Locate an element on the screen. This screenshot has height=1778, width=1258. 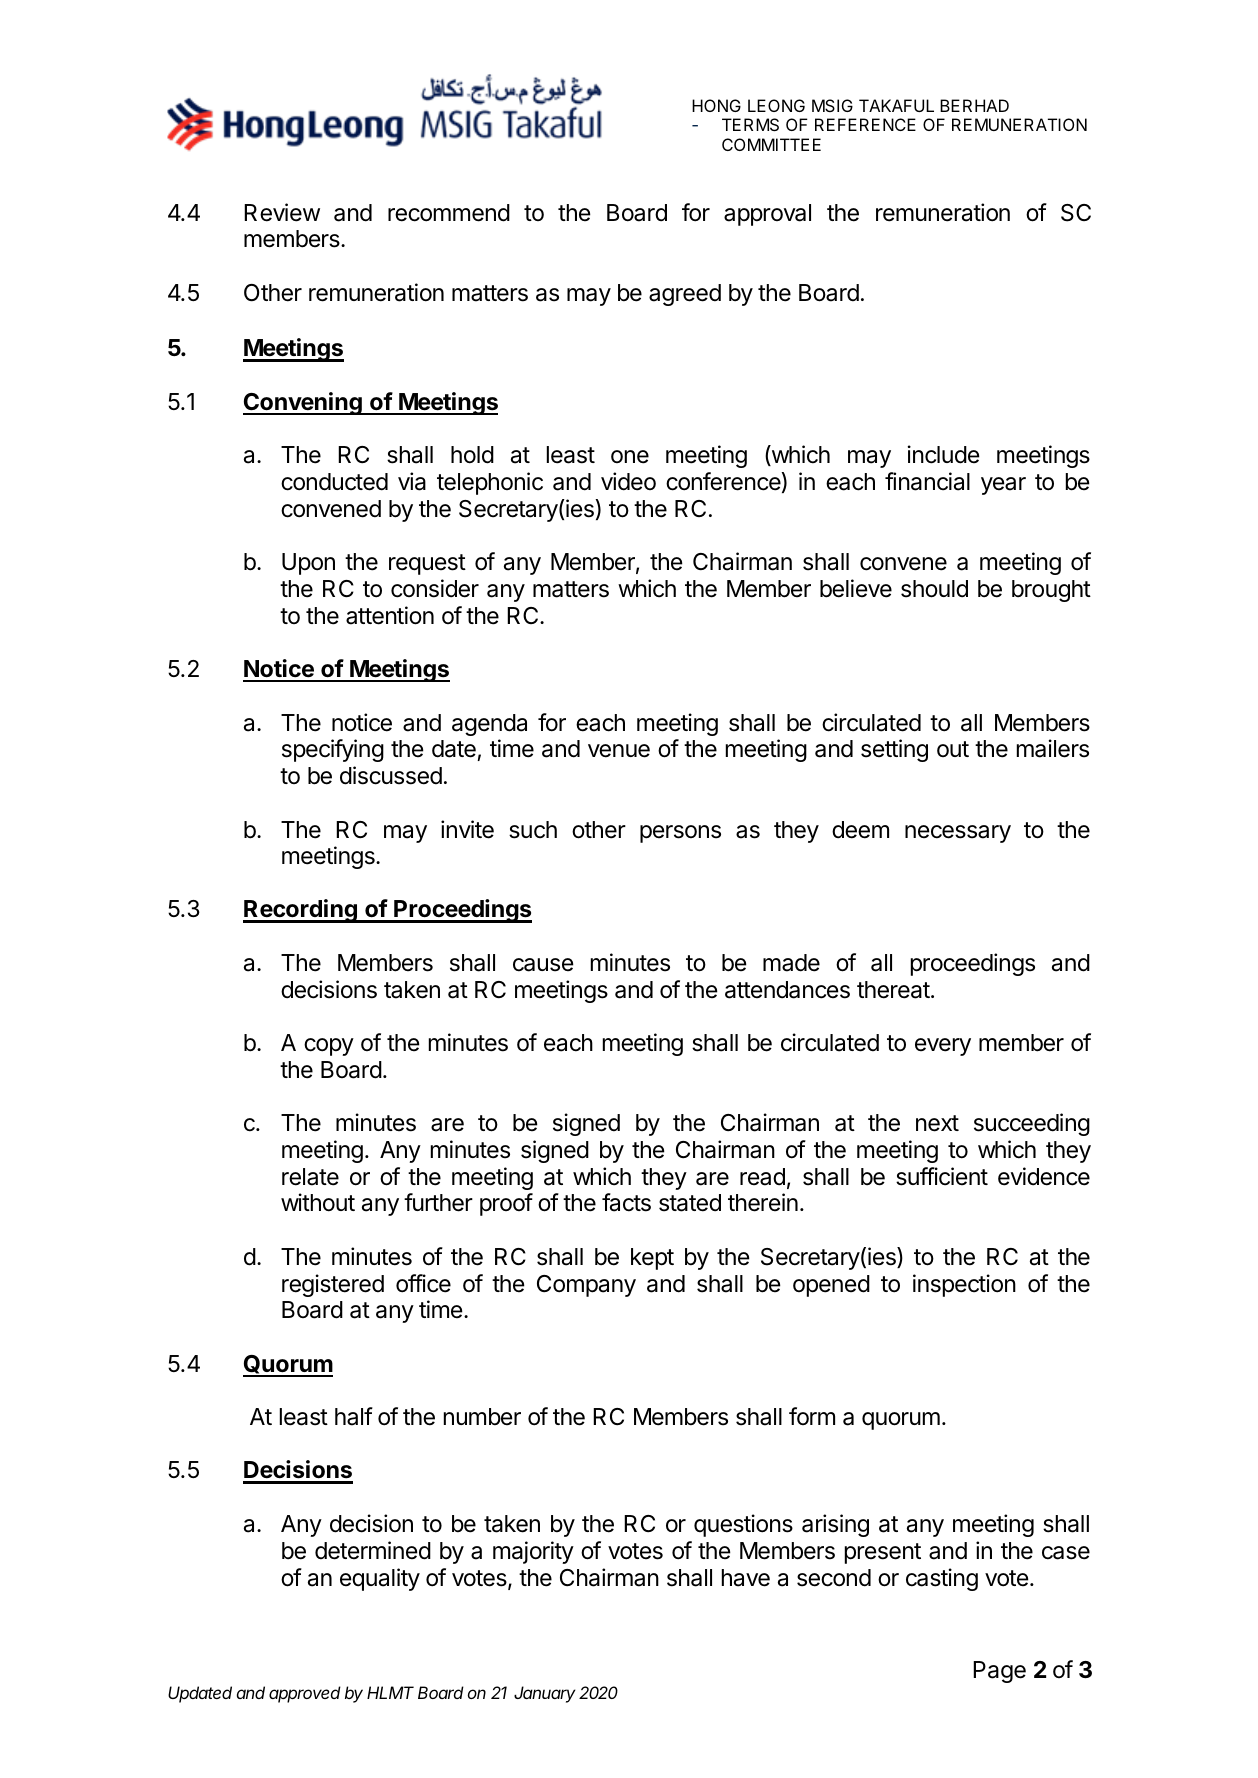
registered is located at coordinates (333, 1285).
